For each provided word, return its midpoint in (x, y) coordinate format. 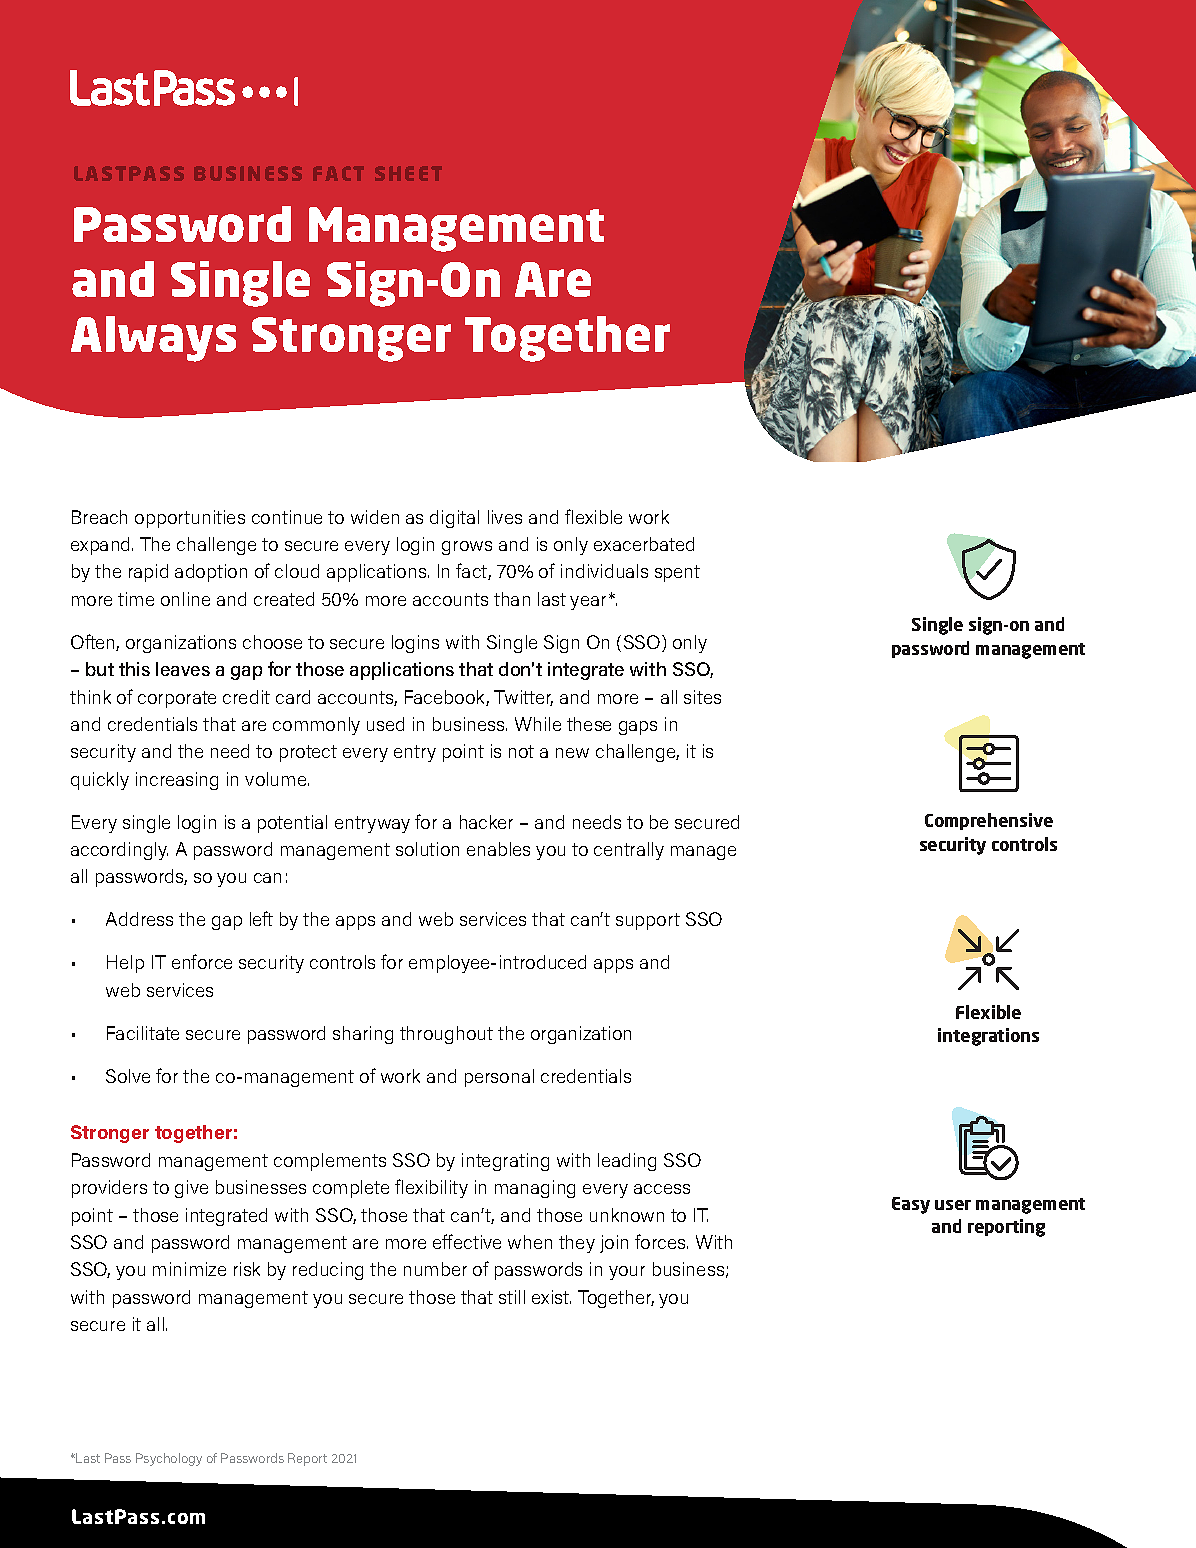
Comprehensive (989, 821)
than (512, 599)
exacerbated (644, 544)
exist (551, 1297)
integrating (505, 1162)
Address (139, 919)
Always (153, 339)
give (191, 1189)
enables (498, 849)
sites (702, 697)
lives (505, 517)
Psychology (169, 1459)
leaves (183, 669)
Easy (911, 1205)
